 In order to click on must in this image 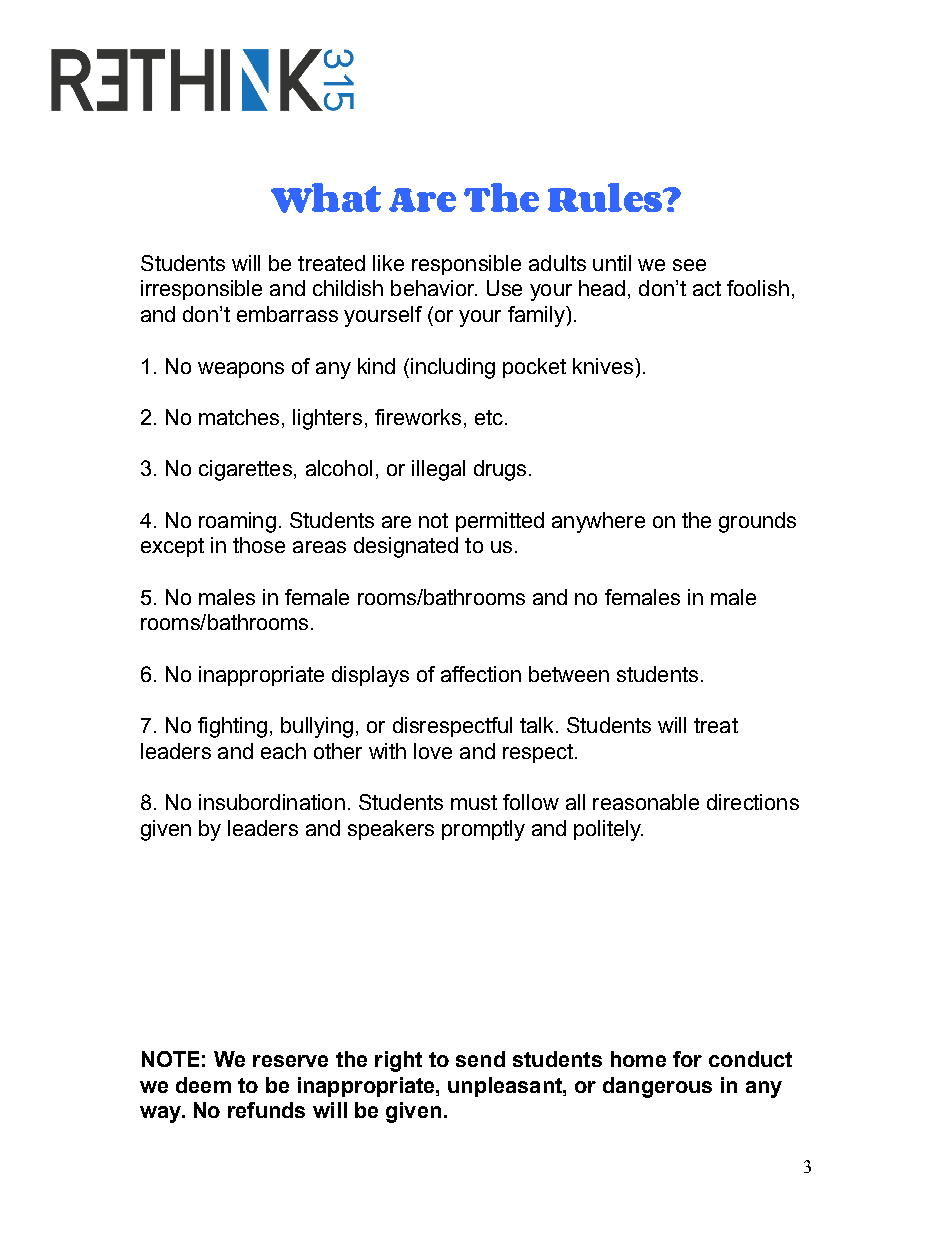, I will do `click(474, 802)`.
